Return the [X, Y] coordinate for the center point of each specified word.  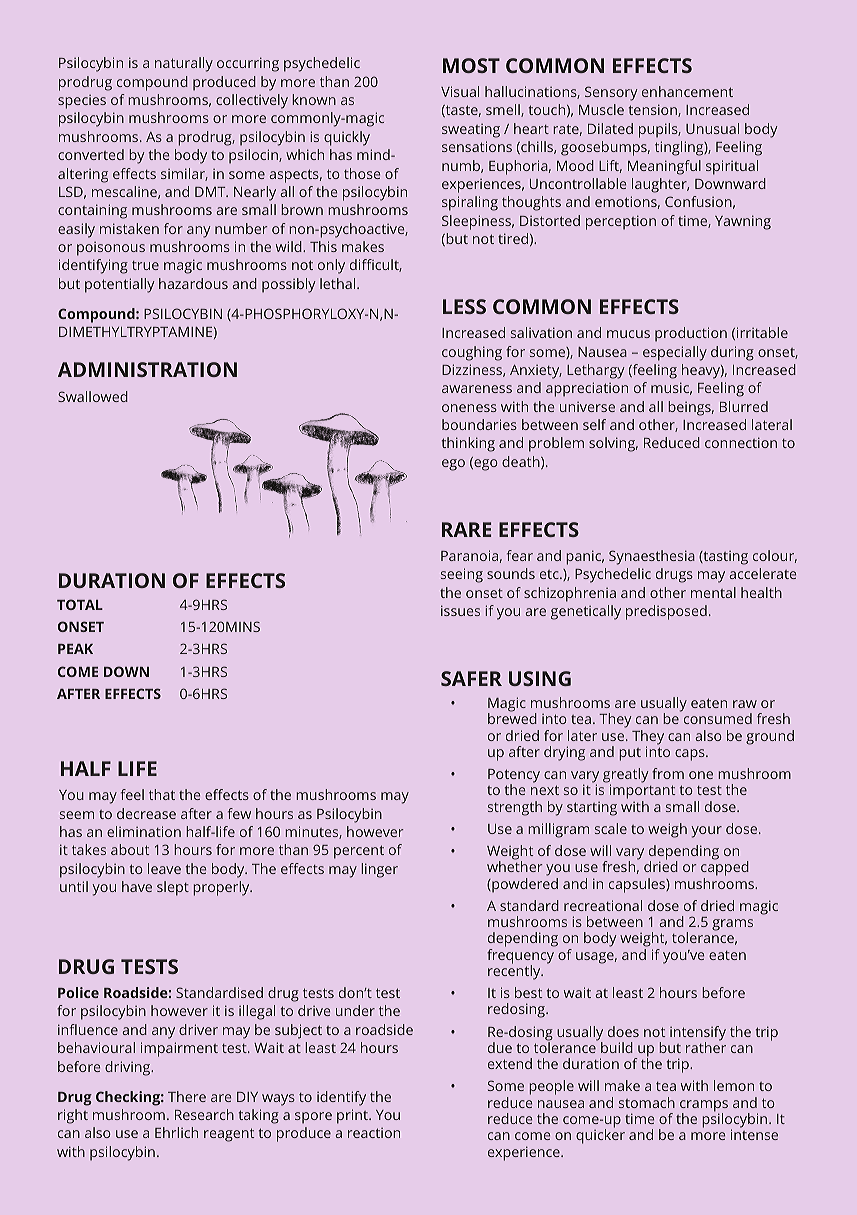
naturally [184, 64]
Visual [460, 91]
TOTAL [80, 604]
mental [713, 592]
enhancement [687, 91]
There [187, 1096]
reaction [374, 1133]
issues [460, 610]
